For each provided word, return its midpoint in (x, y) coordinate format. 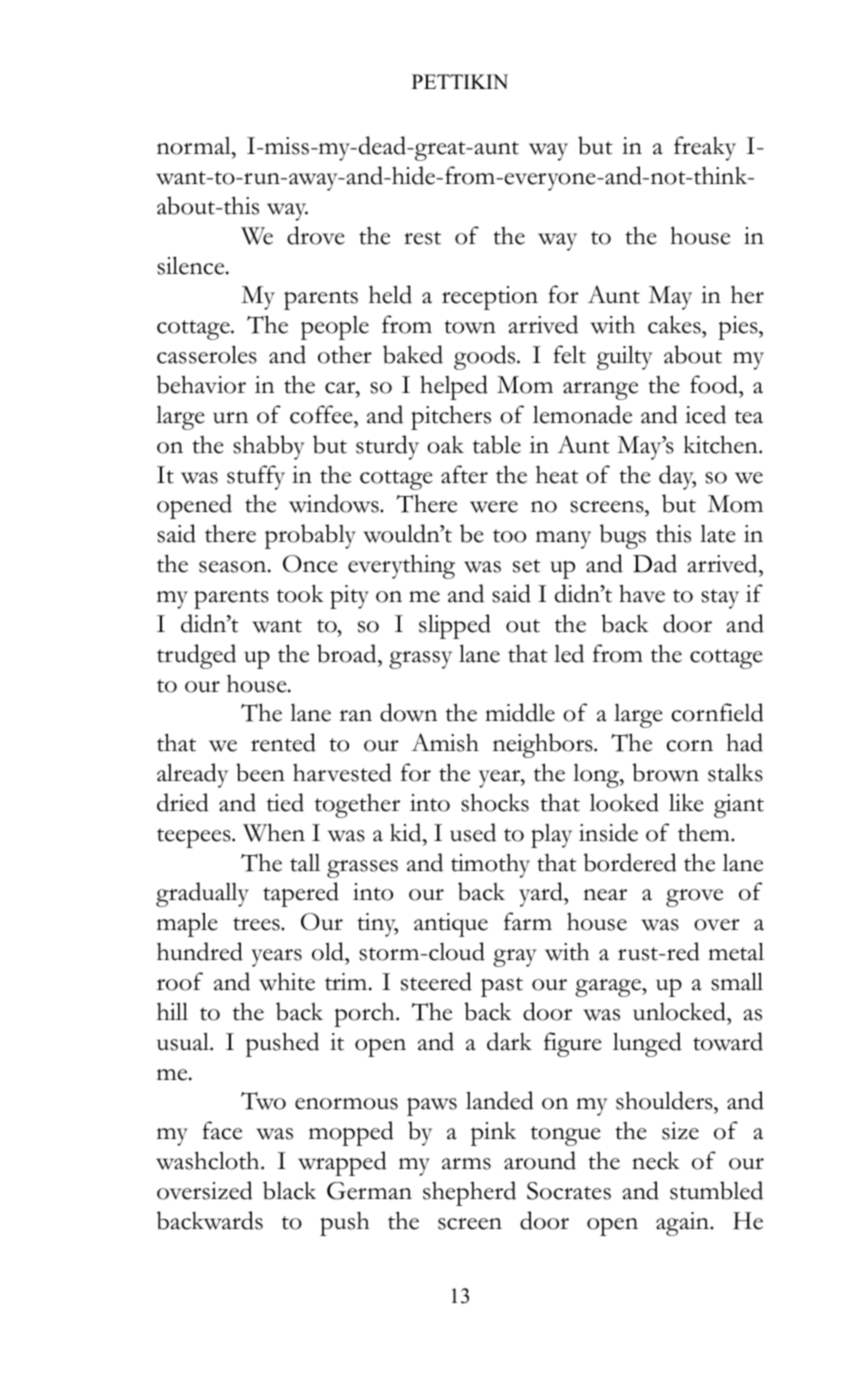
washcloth (209, 1160)
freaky (705, 148)
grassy (420, 660)
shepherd (469, 1193)
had (744, 742)
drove (316, 235)
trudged (196, 656)
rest (422, 238)
